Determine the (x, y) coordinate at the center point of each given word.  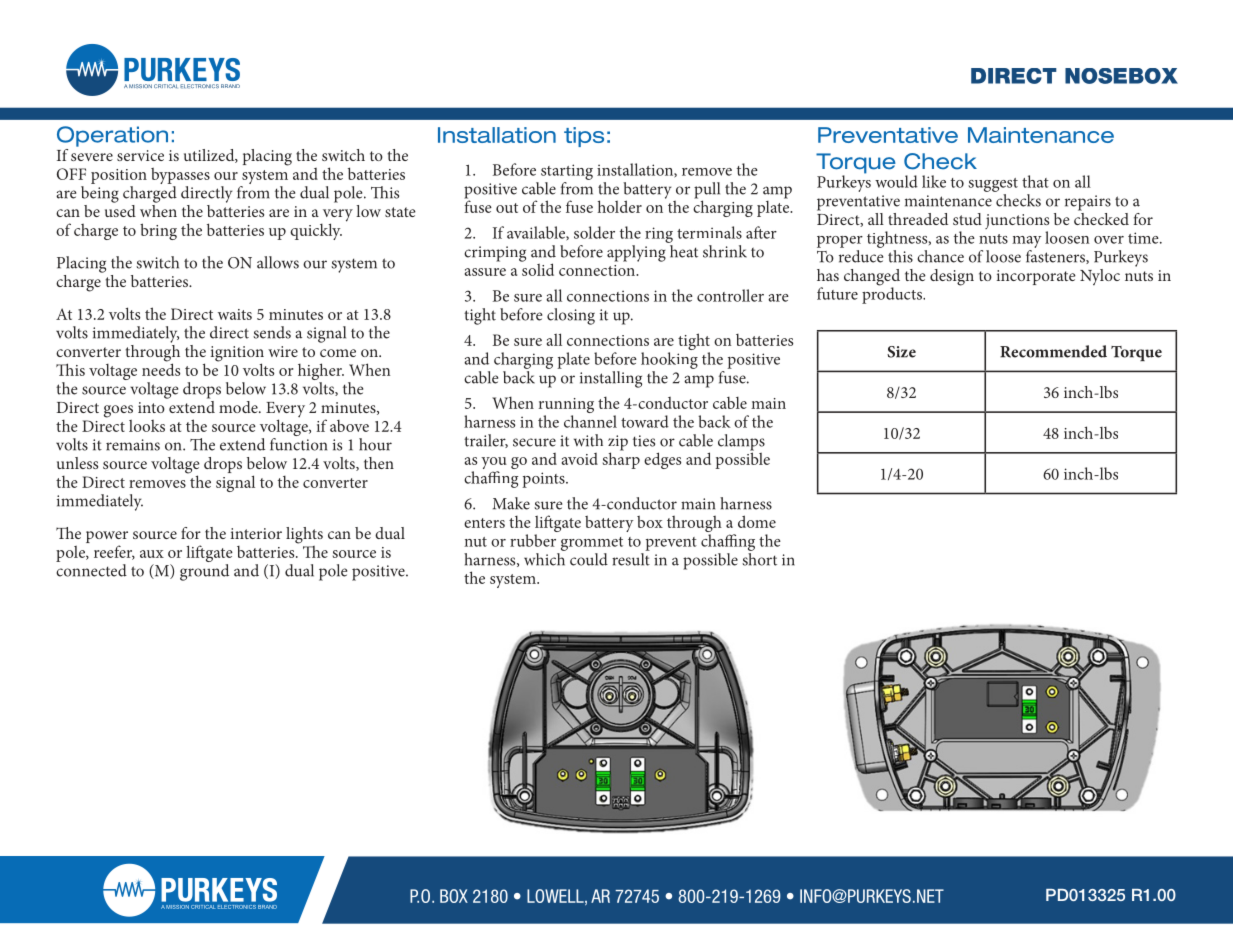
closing (571, 316)
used (120, 209)
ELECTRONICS (199, 86)
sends (272, 332)
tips (584, 137)
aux (152, 554)
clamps (741, 443)
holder (620, 206)
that (1035, 181)
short (759, 558)
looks (147, 426)
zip (618, 444)
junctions (1017, 223)
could (589, 559)
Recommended (1053, 351)
